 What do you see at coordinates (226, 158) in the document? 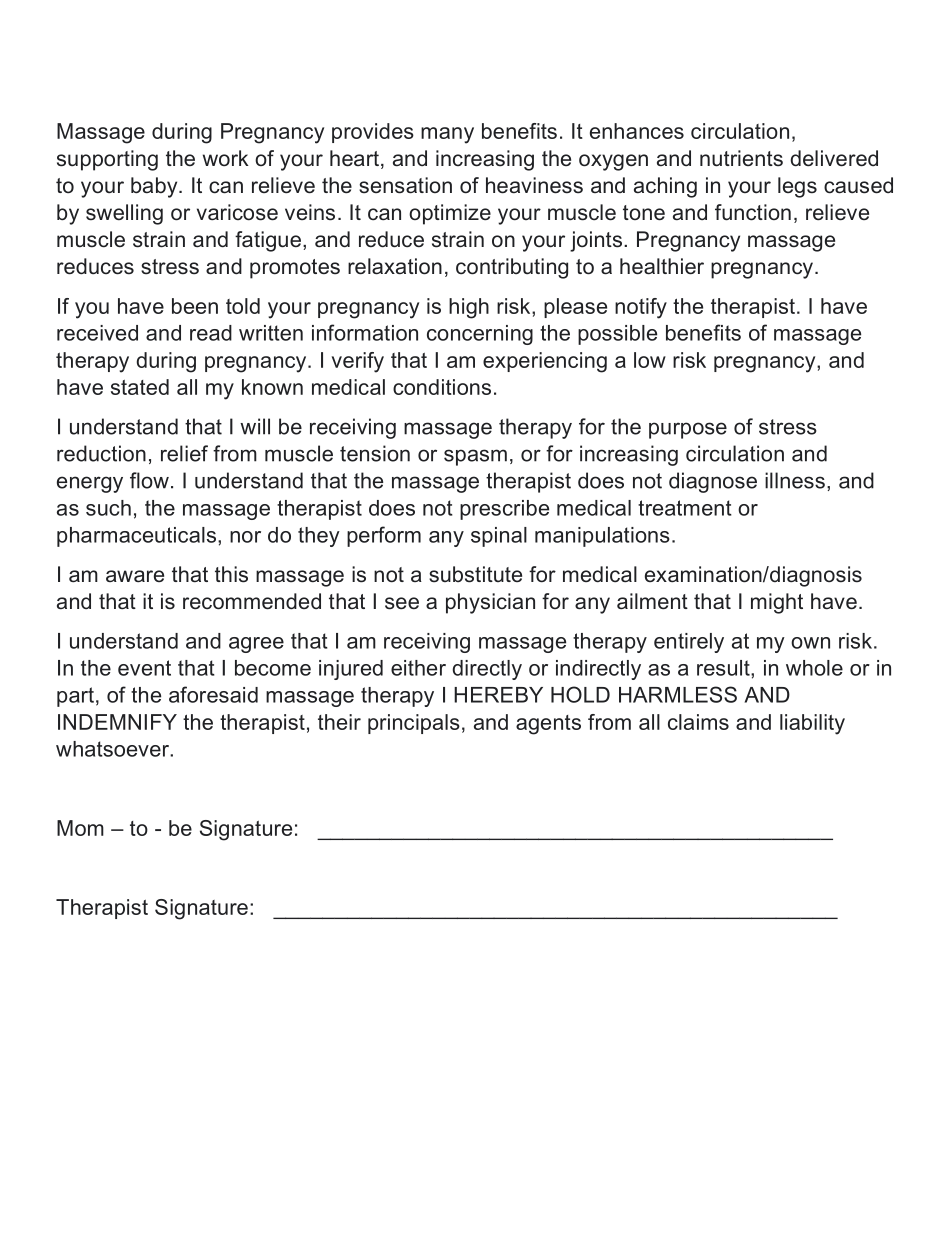
I see `work` at bounding box center [226, 158].
